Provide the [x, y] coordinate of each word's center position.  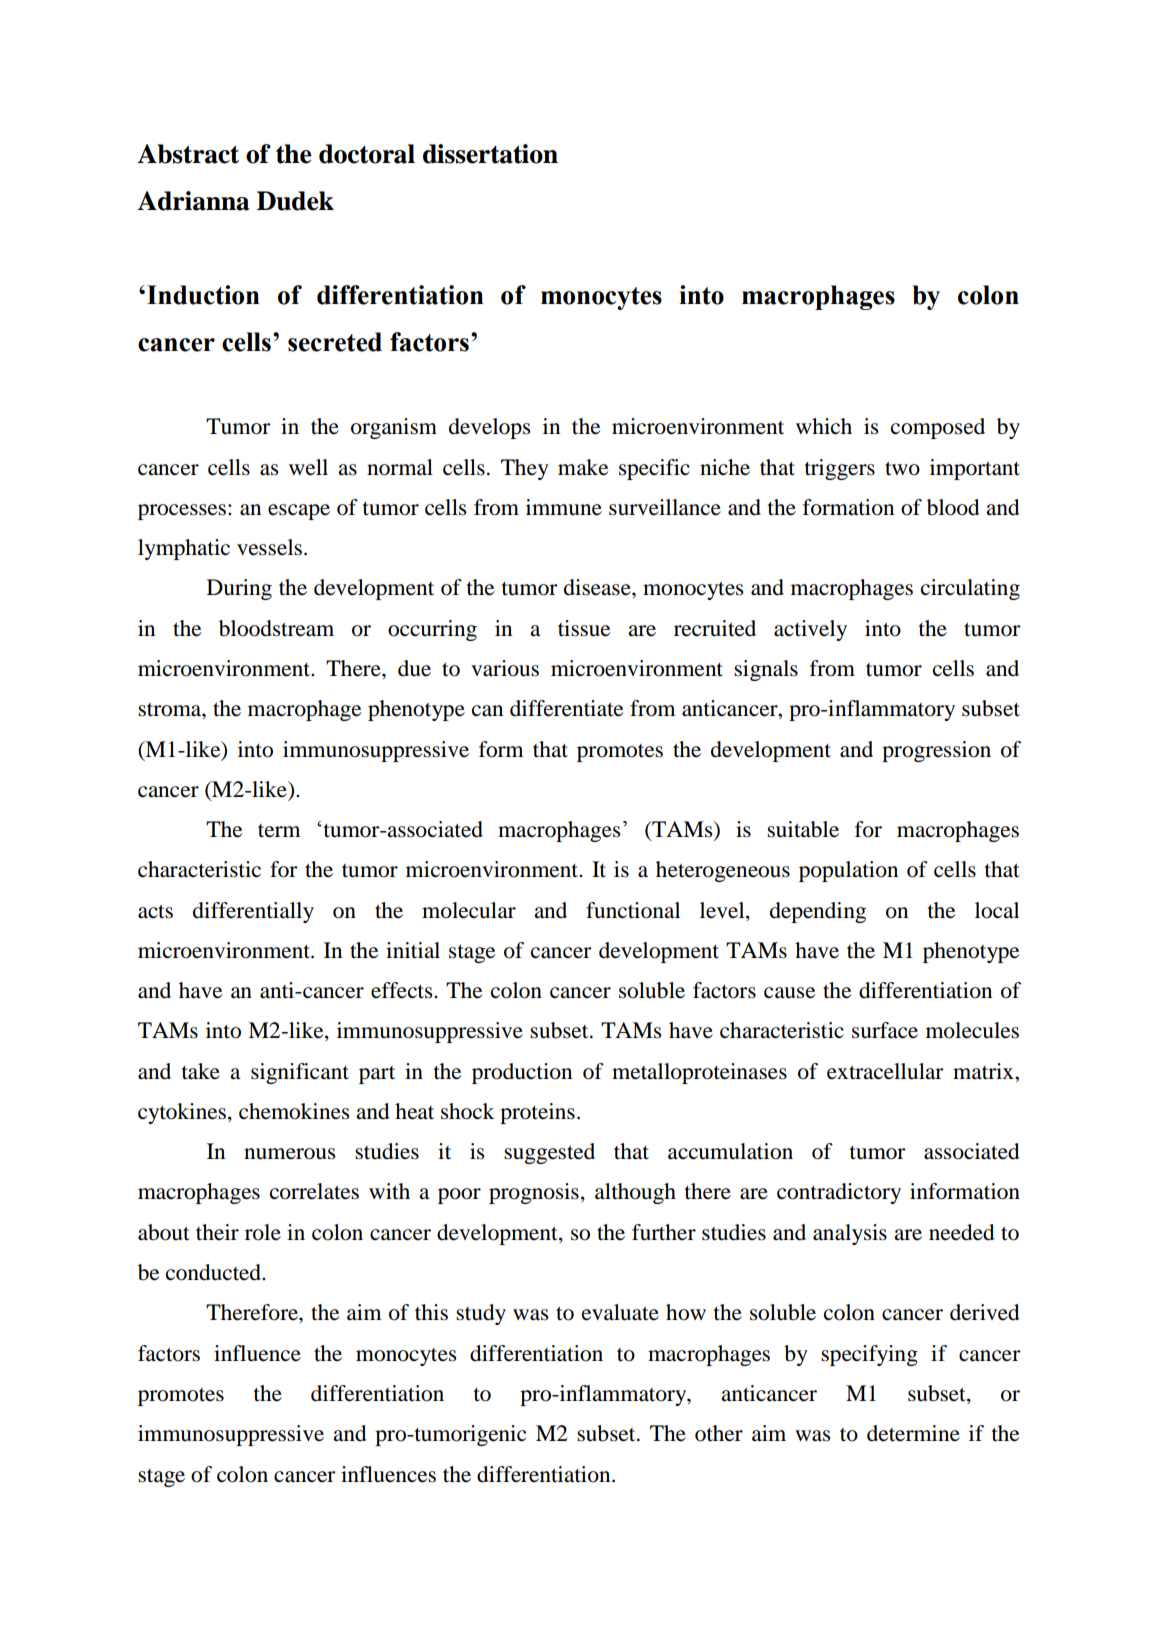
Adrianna [193, 201]
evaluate [620, 1312]
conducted [215, 1272]
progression [936, 751]
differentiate [566, 708]
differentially [253, 912]
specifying [869, 1355]
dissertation [490, 154]
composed [938, 428]
